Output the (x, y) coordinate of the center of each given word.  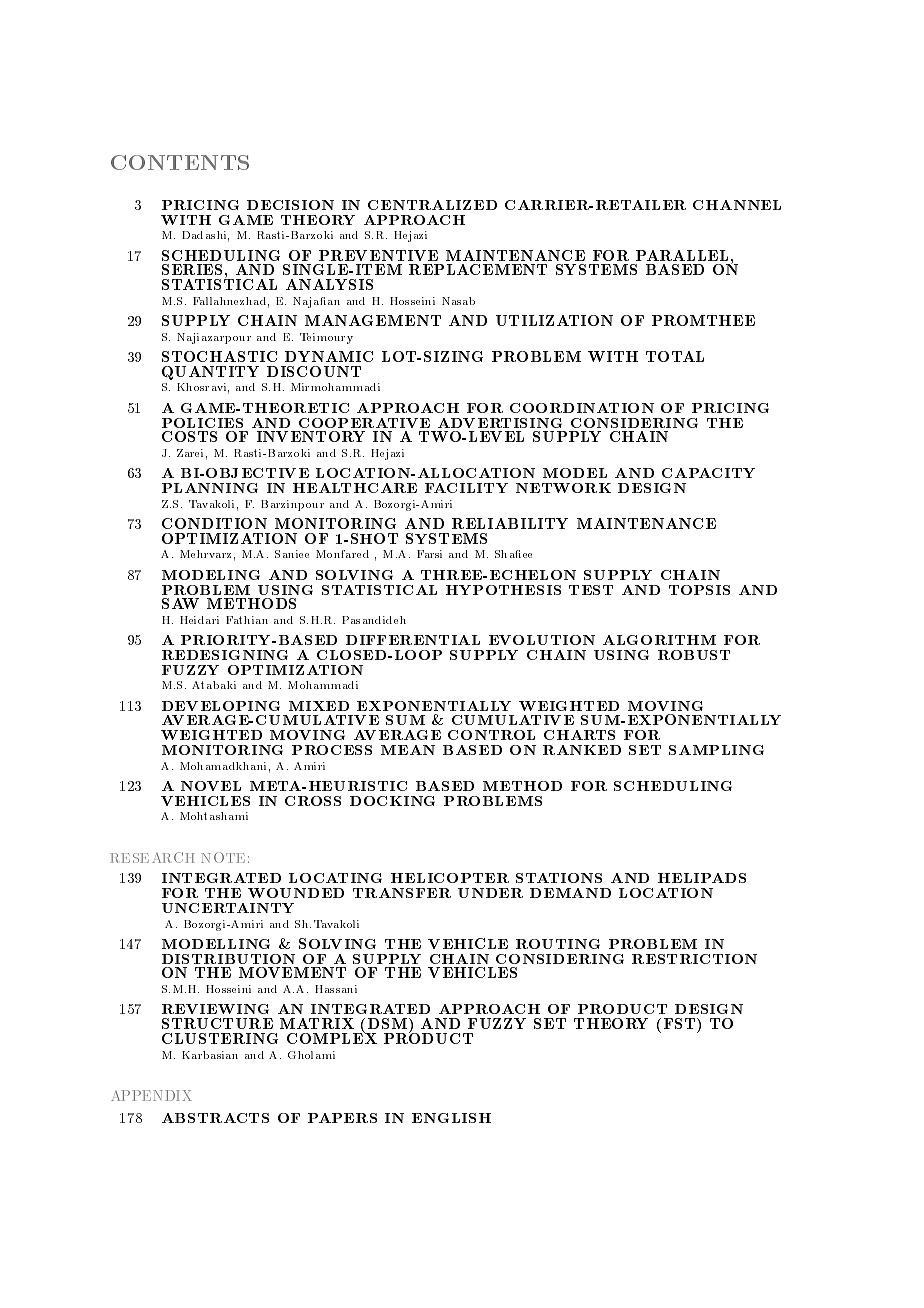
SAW (180, 603)
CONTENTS (180, 162)
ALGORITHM (659, 640)
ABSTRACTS (215, 1118)
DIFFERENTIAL (413, 640)
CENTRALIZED (432, 205)
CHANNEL (737, 205)
